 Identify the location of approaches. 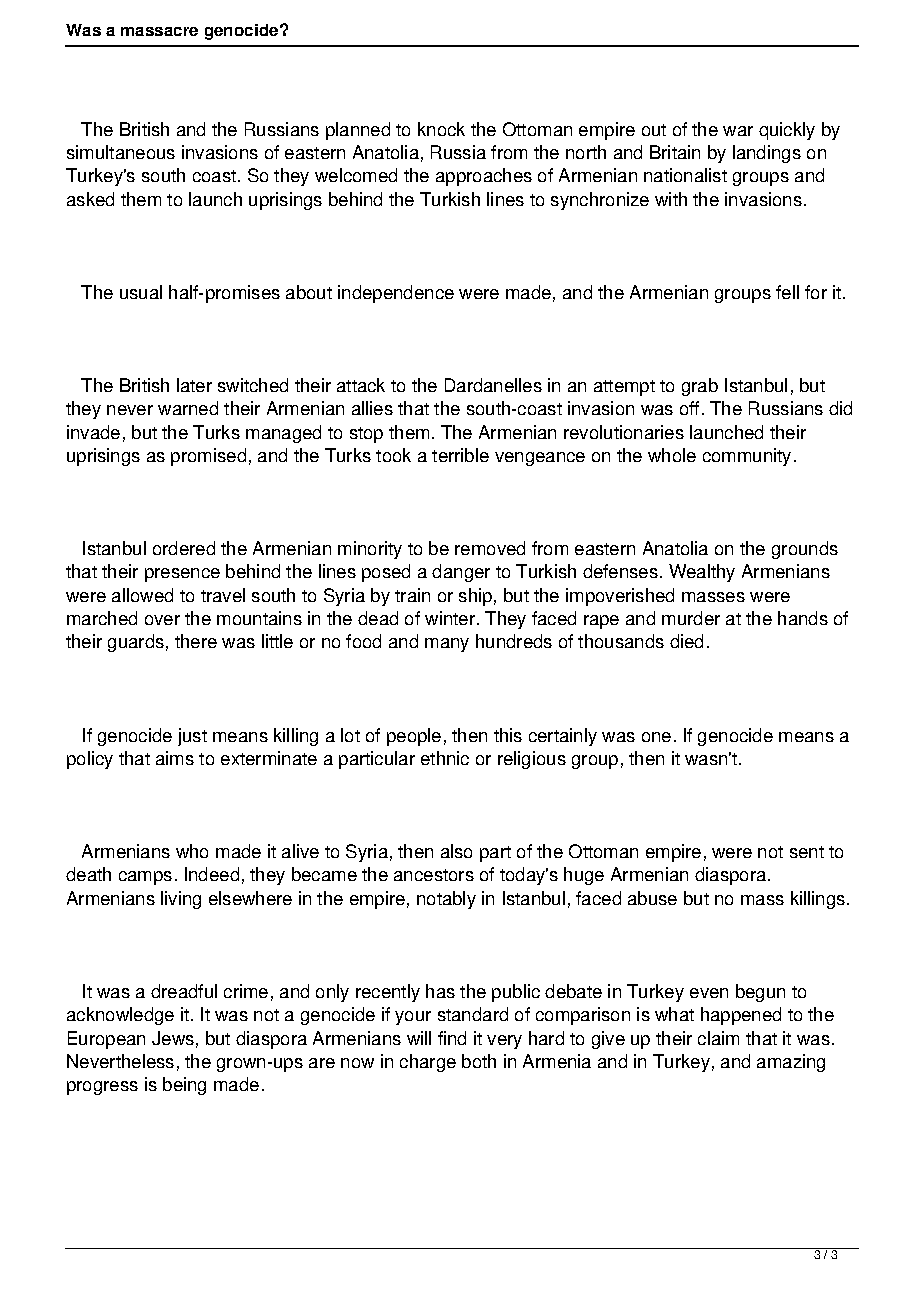
(484, 177).
